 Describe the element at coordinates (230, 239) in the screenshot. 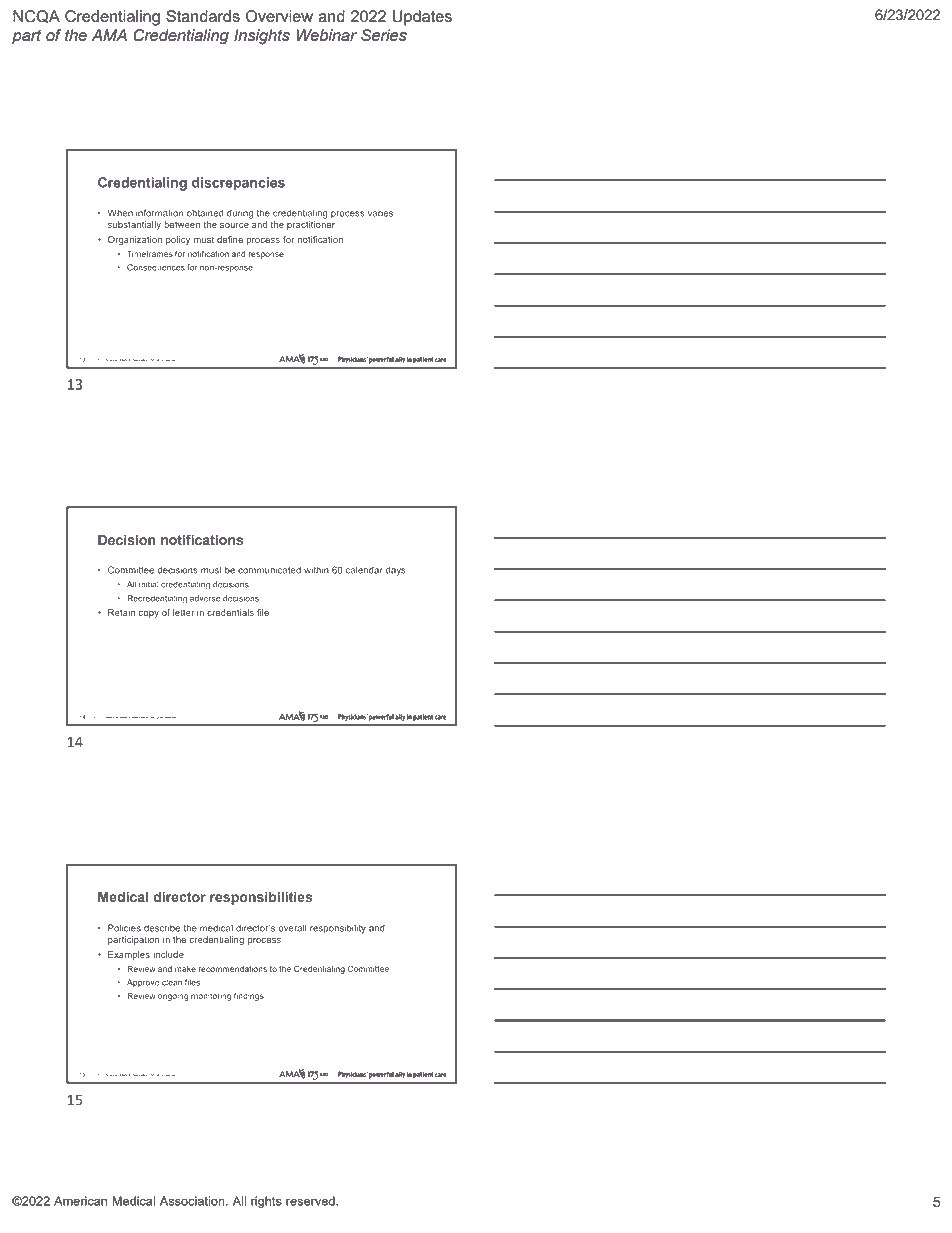

I see `define` at that location.
